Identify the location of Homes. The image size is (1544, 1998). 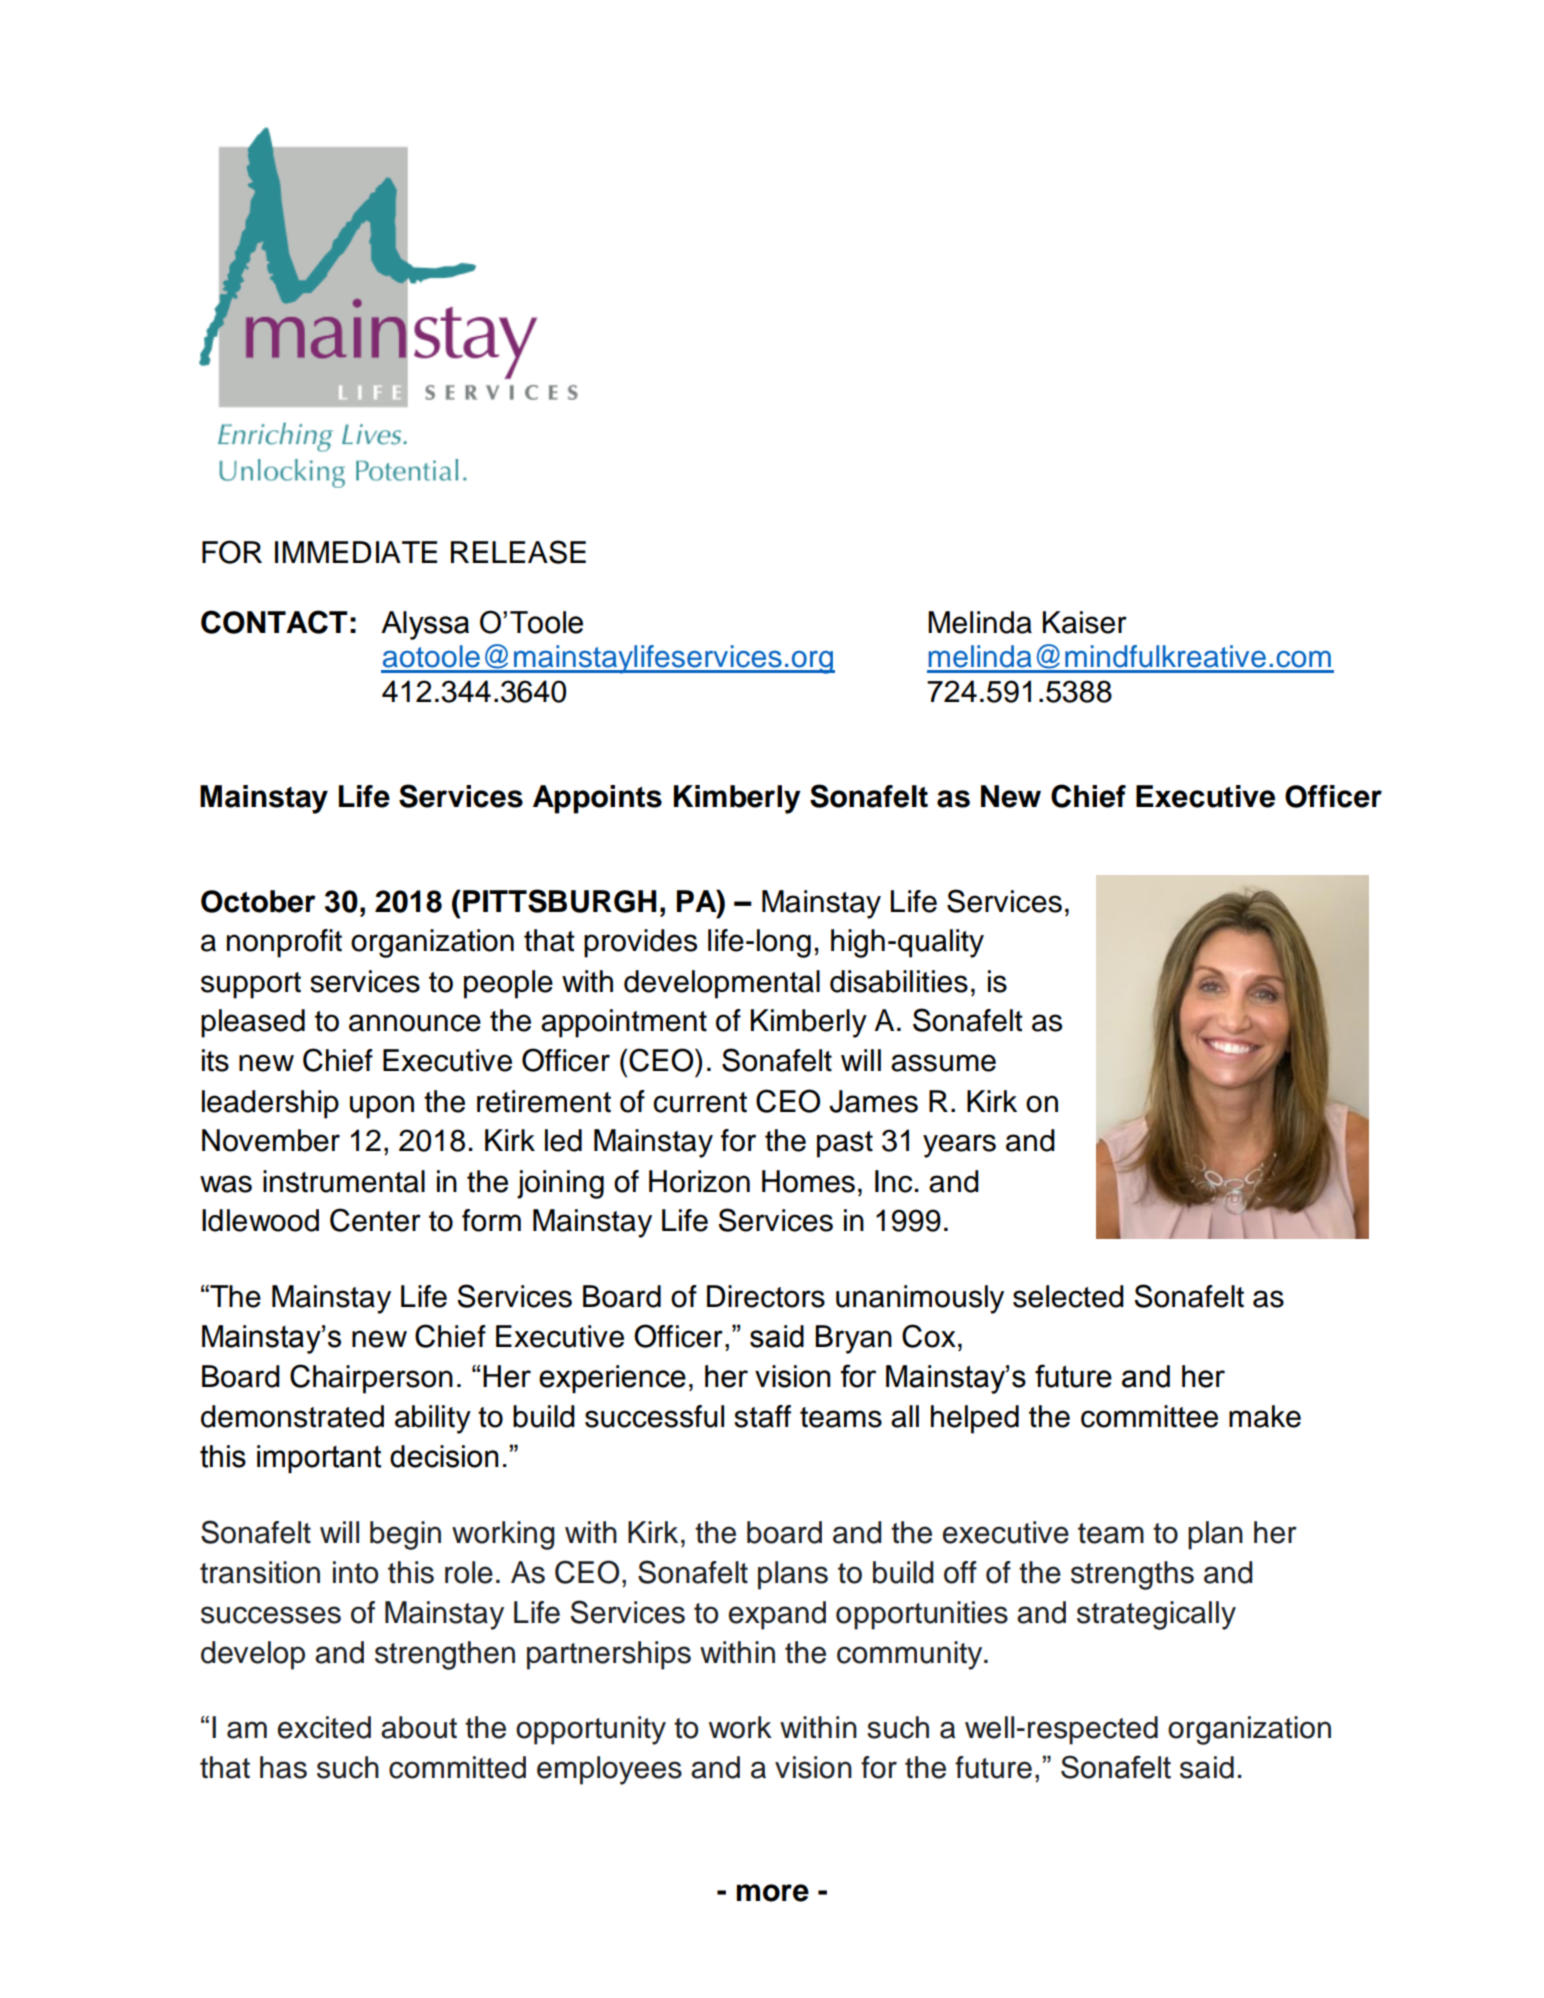
(808, 1181).
